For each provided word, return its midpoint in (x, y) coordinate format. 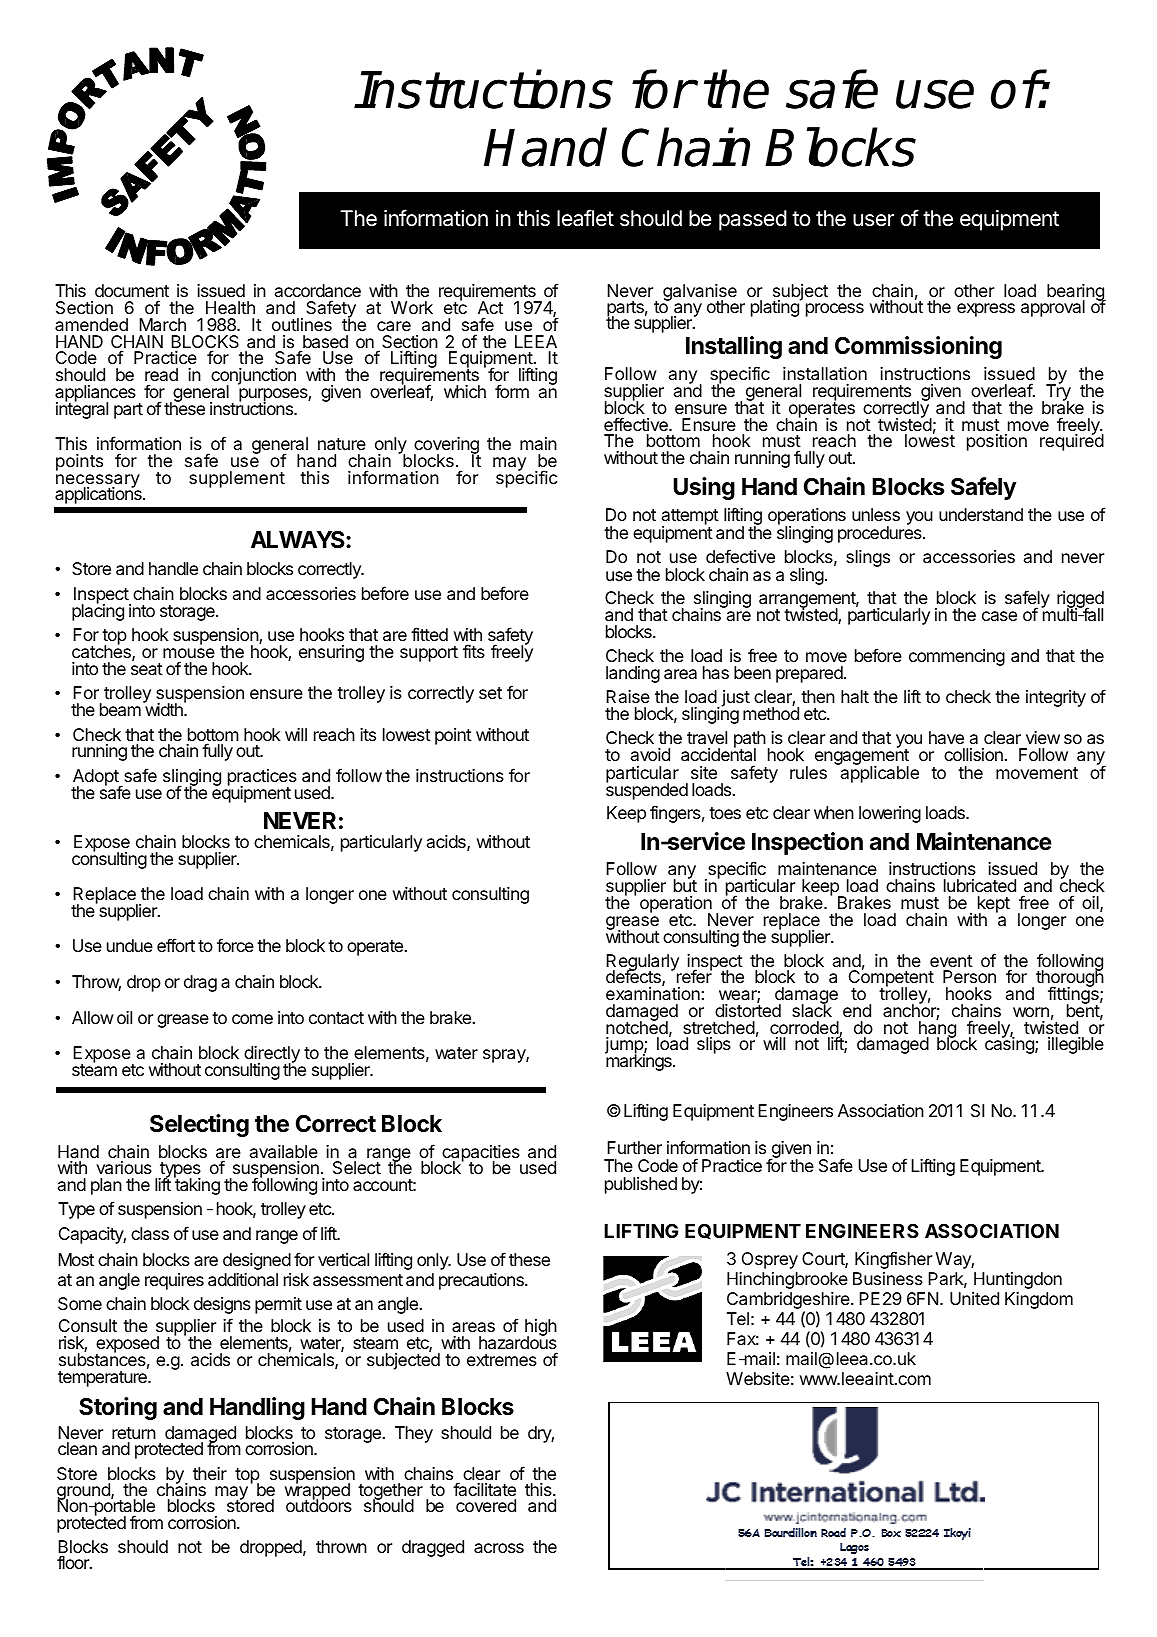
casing (1010, 1045)
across (499, 1548)
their (210, 1473)
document (132, 292)
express (986, 310)
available (284, 1151)
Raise (628, 696)
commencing (957, 657)
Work (412, 307)
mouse (189, 653)
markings (639, 1061)
